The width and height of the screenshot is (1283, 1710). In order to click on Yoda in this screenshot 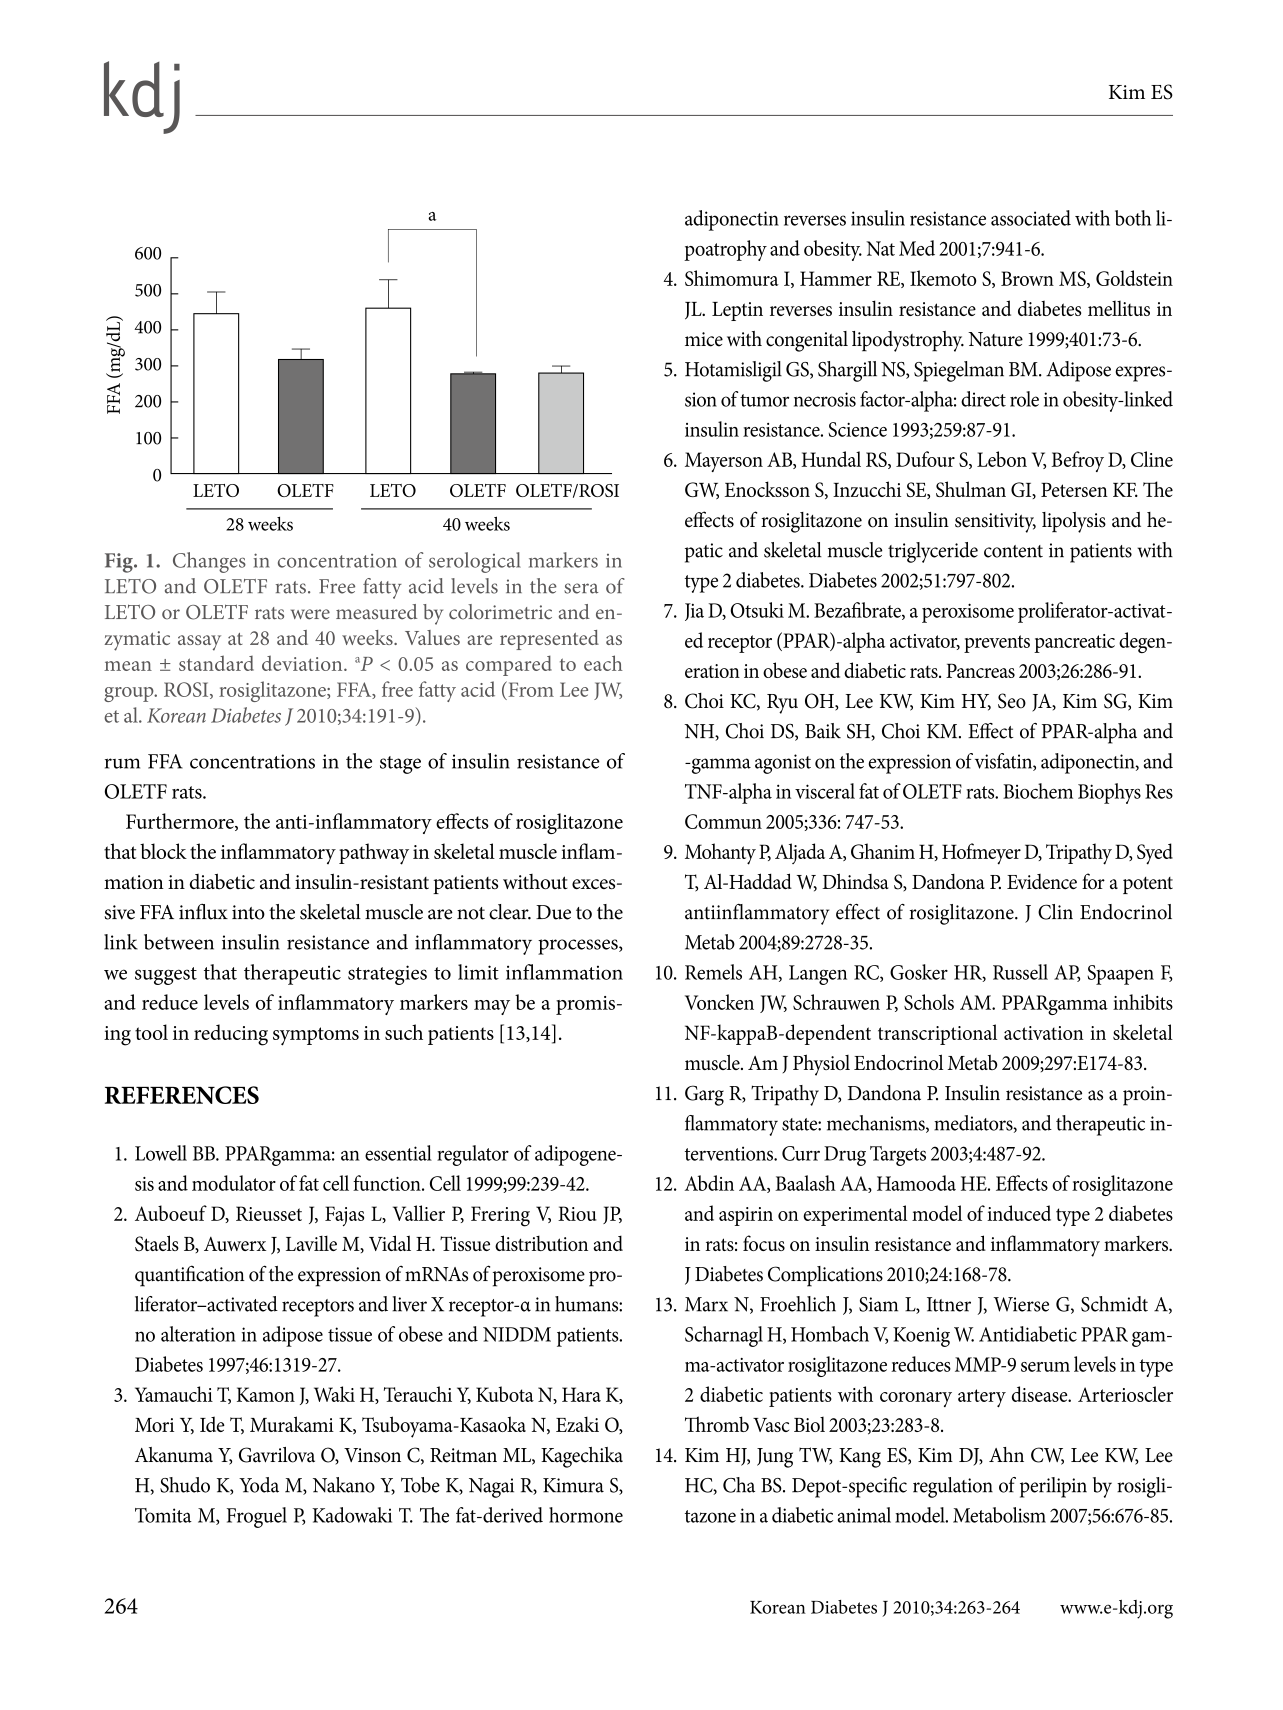, I will do `click(259, 1485)`.
